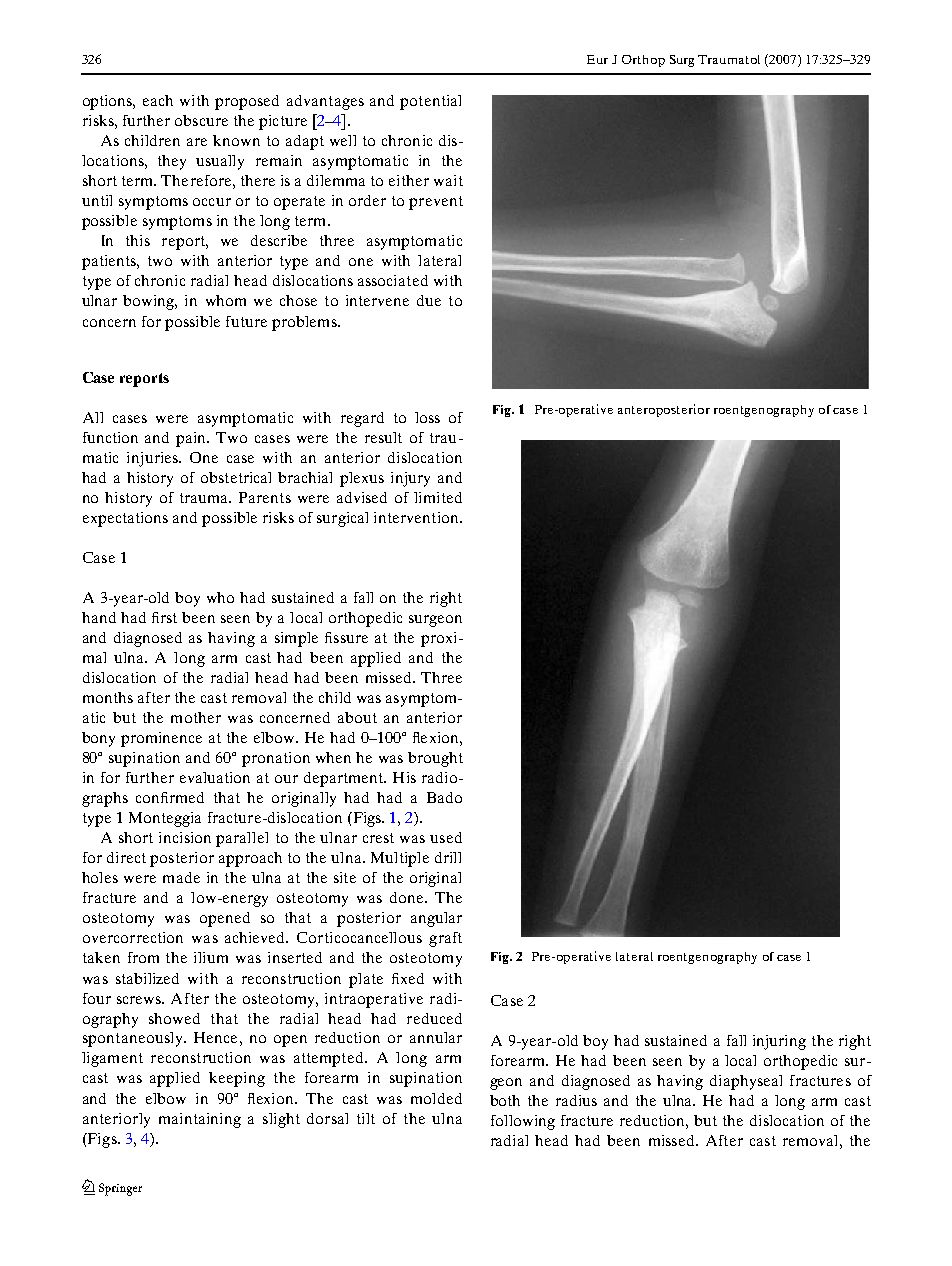  Describe the element at coordinates (357, 717) in the image. I see `about` at that location.
